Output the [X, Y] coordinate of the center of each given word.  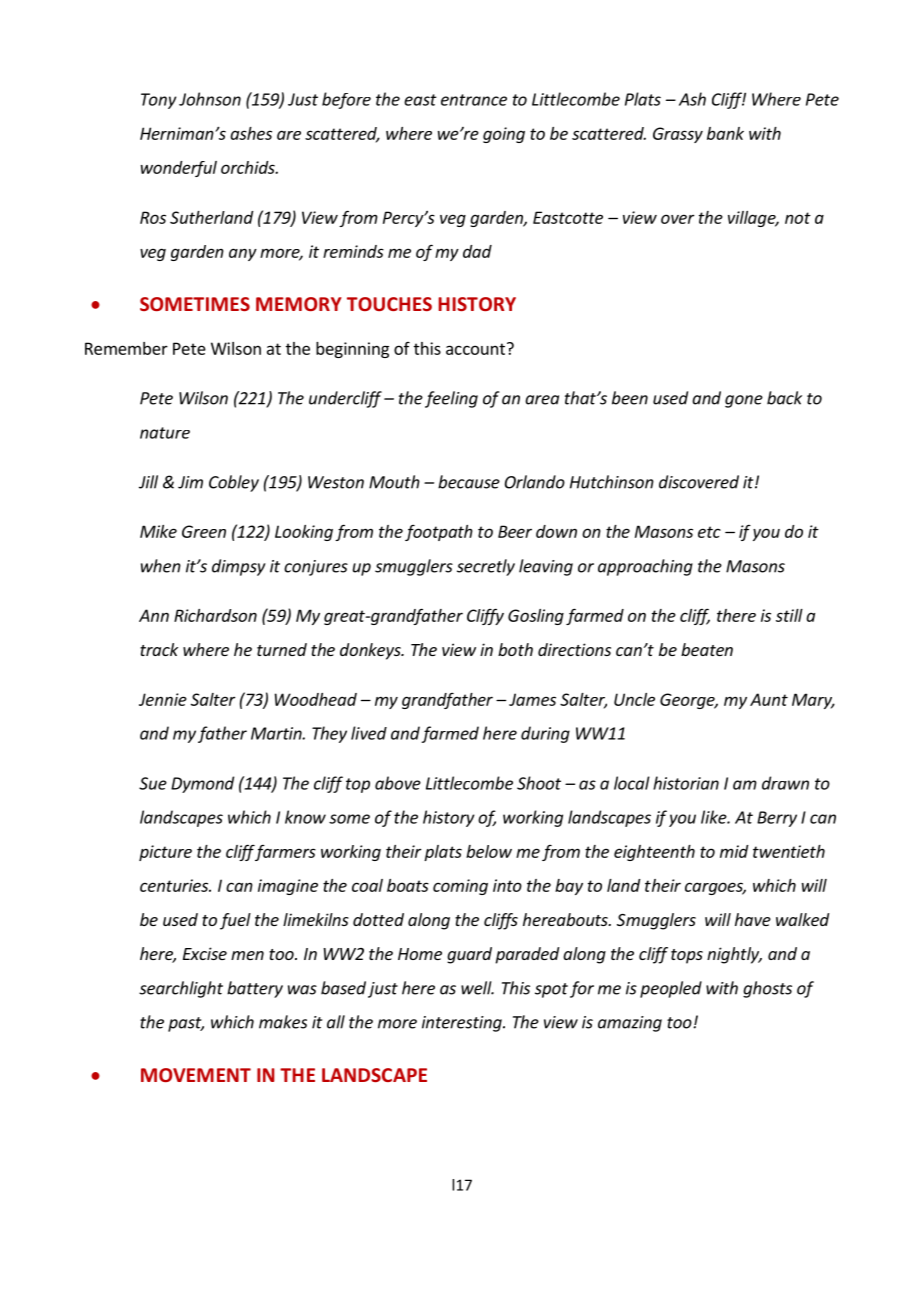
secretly [486, 567]
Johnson [210, 99]
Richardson [215, 615]
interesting [463, 1024]
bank [725, 133]
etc [709, 532]
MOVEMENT [196, 1075]
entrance [474, 100]
